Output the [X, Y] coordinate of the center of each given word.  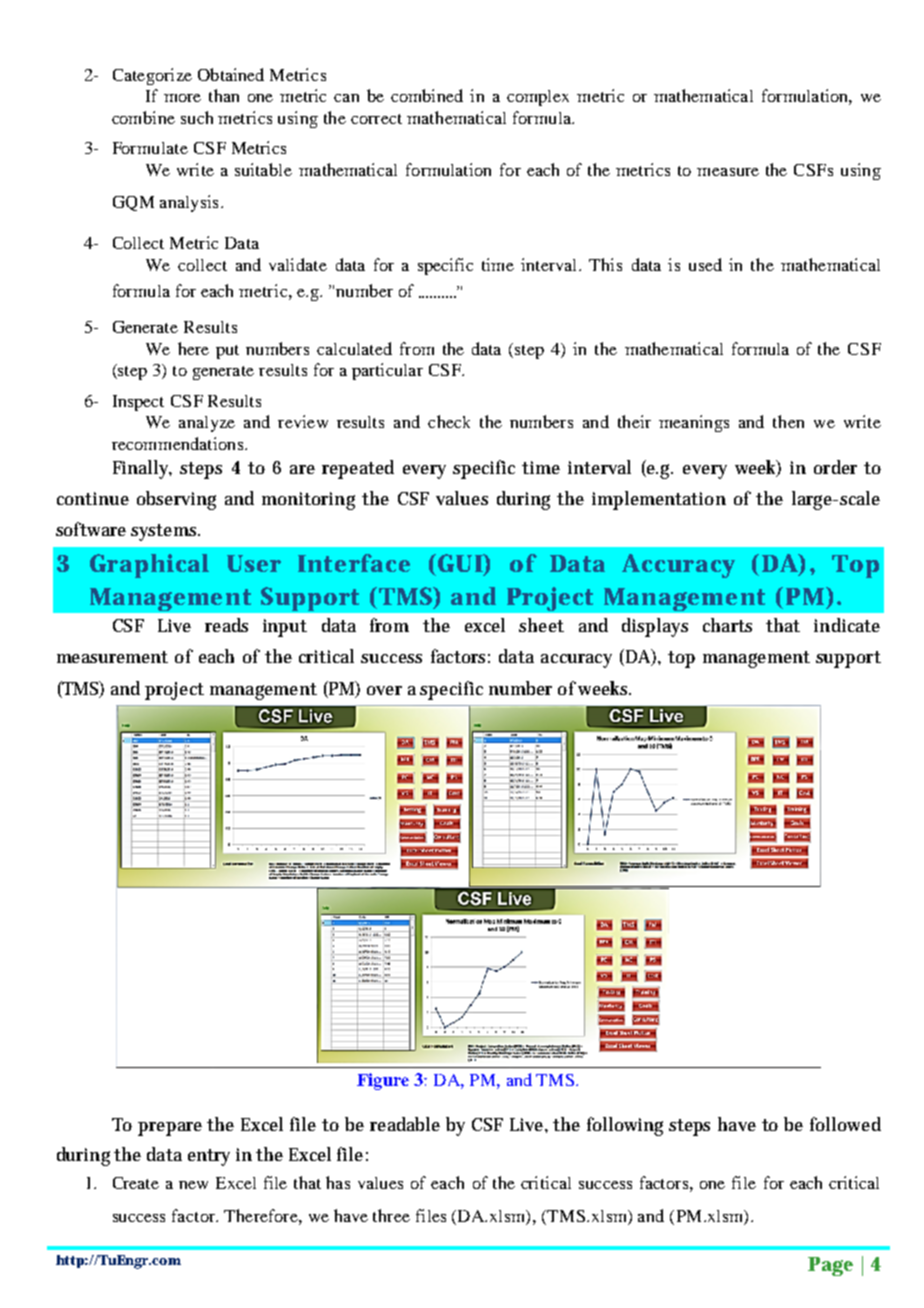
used [705, 264]
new [193, 1185]
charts [727, 625]
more [182, 98]
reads [226, 625]
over [384, 690]
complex [538, 98]
